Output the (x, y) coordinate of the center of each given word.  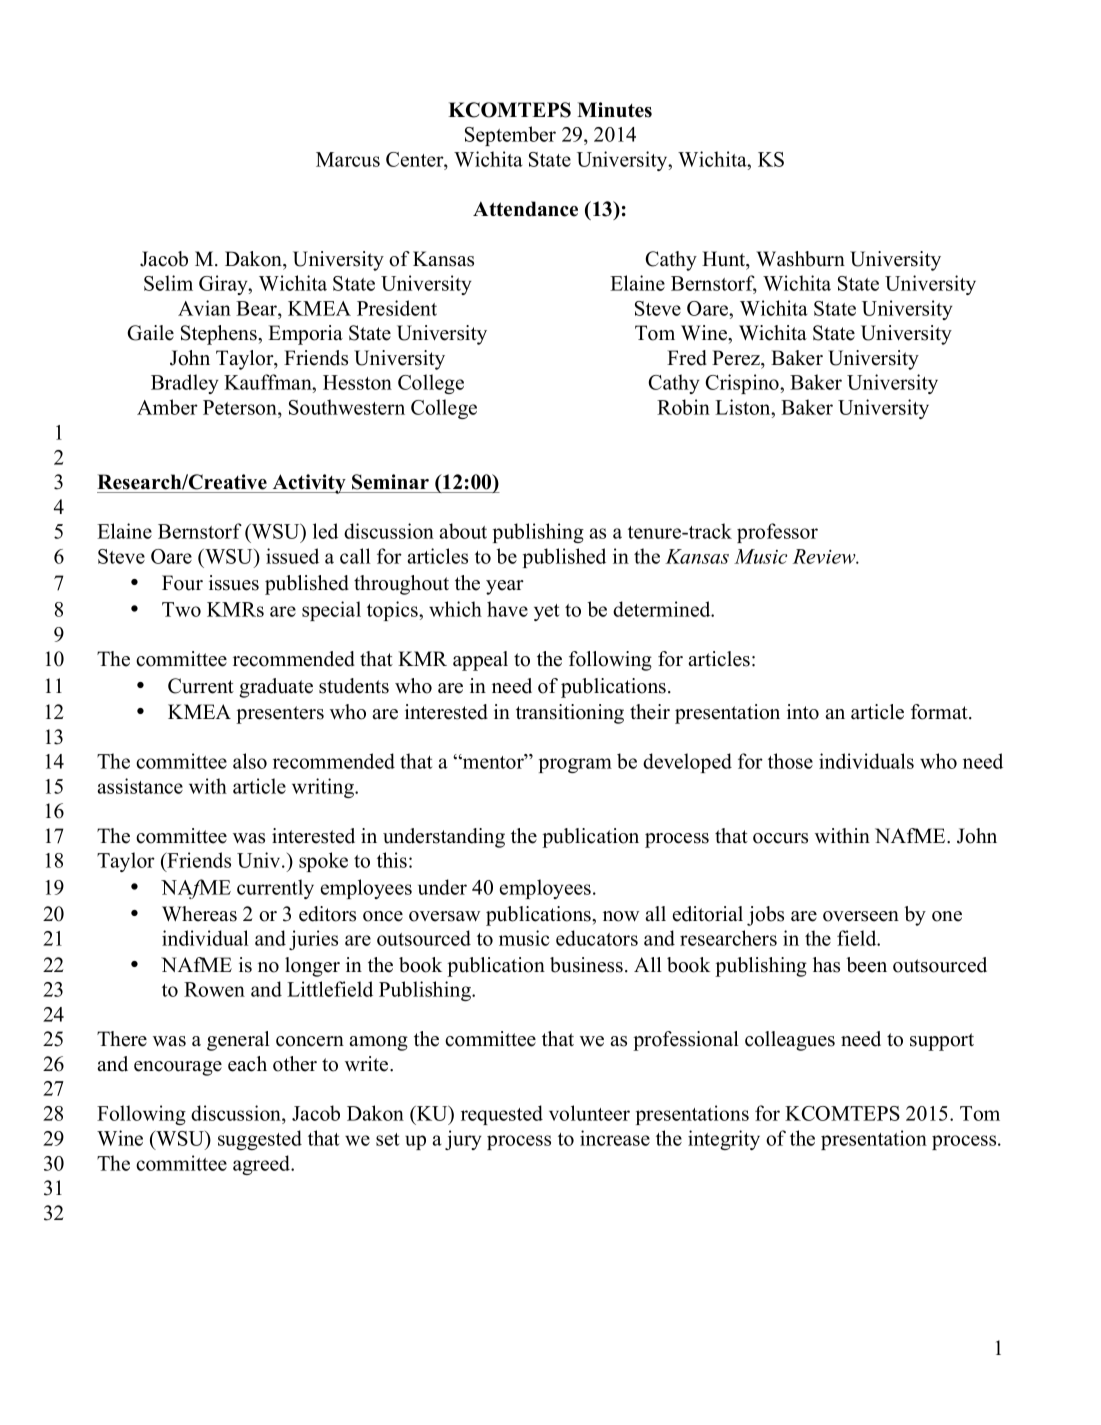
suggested (260, 1140)
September (510, 136)
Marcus (348, 159)
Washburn (800, 259)
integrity (724, 1140)
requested (502, 1115)
